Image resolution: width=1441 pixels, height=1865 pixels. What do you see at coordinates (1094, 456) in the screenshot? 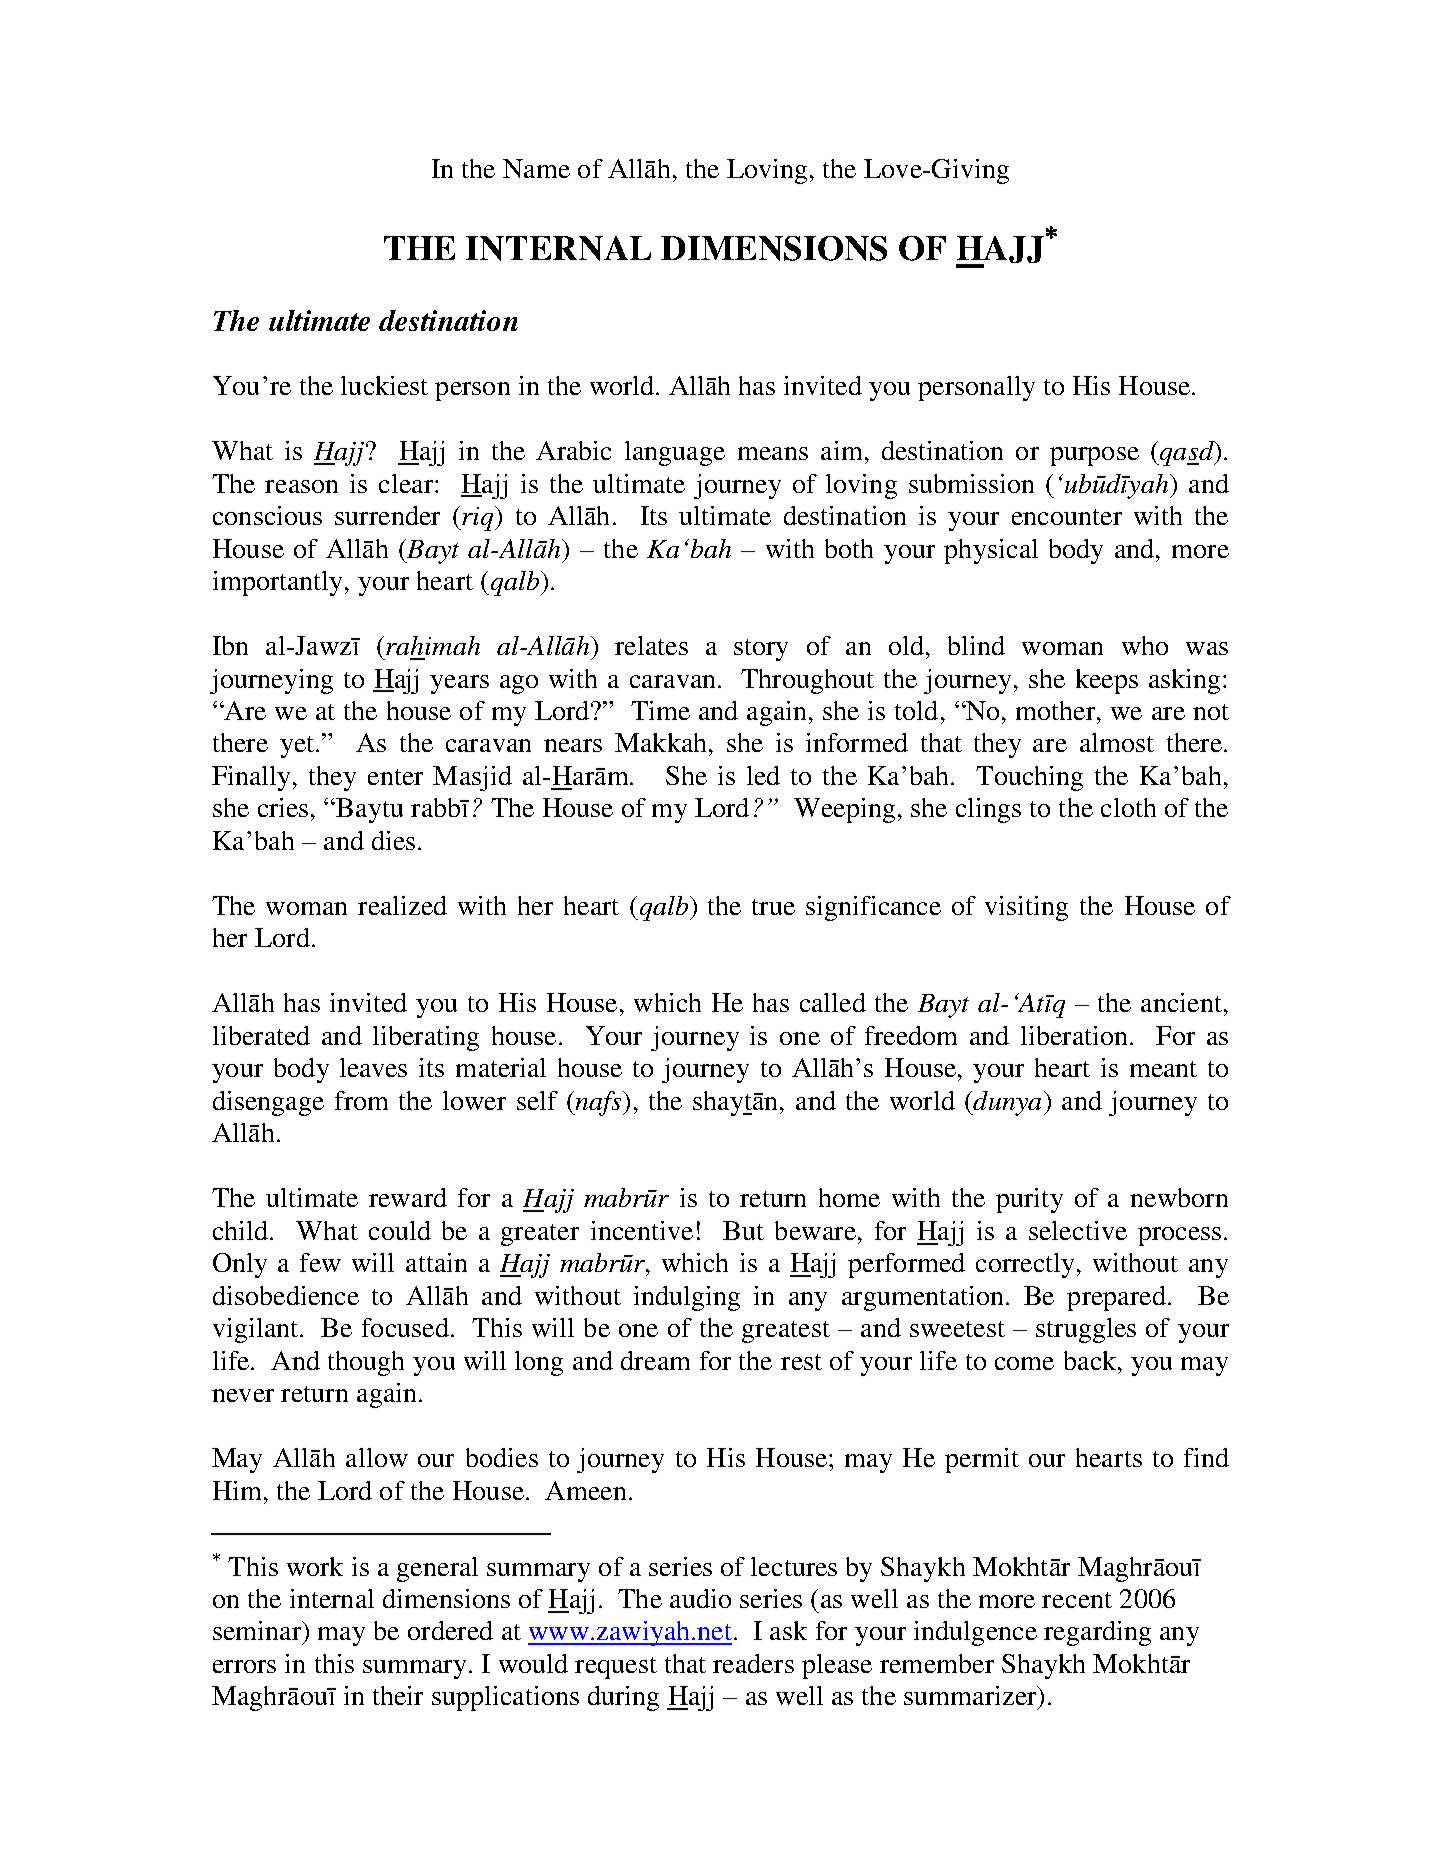
I see `purpose` at bounding box center [1094, 456].
